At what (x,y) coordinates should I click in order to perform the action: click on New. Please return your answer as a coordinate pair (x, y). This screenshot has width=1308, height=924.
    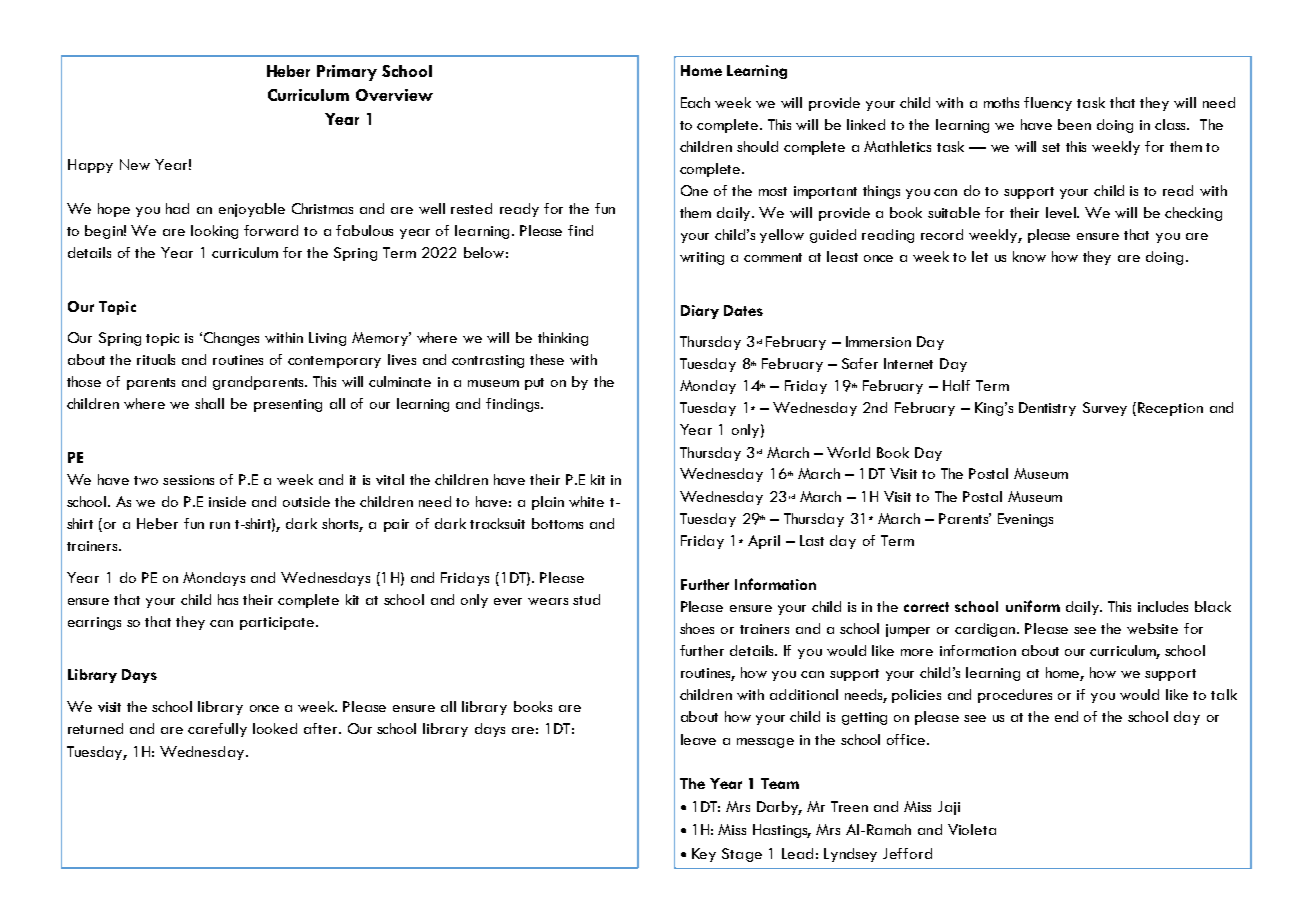
    Looking at the image, I should click on (135, 164).
